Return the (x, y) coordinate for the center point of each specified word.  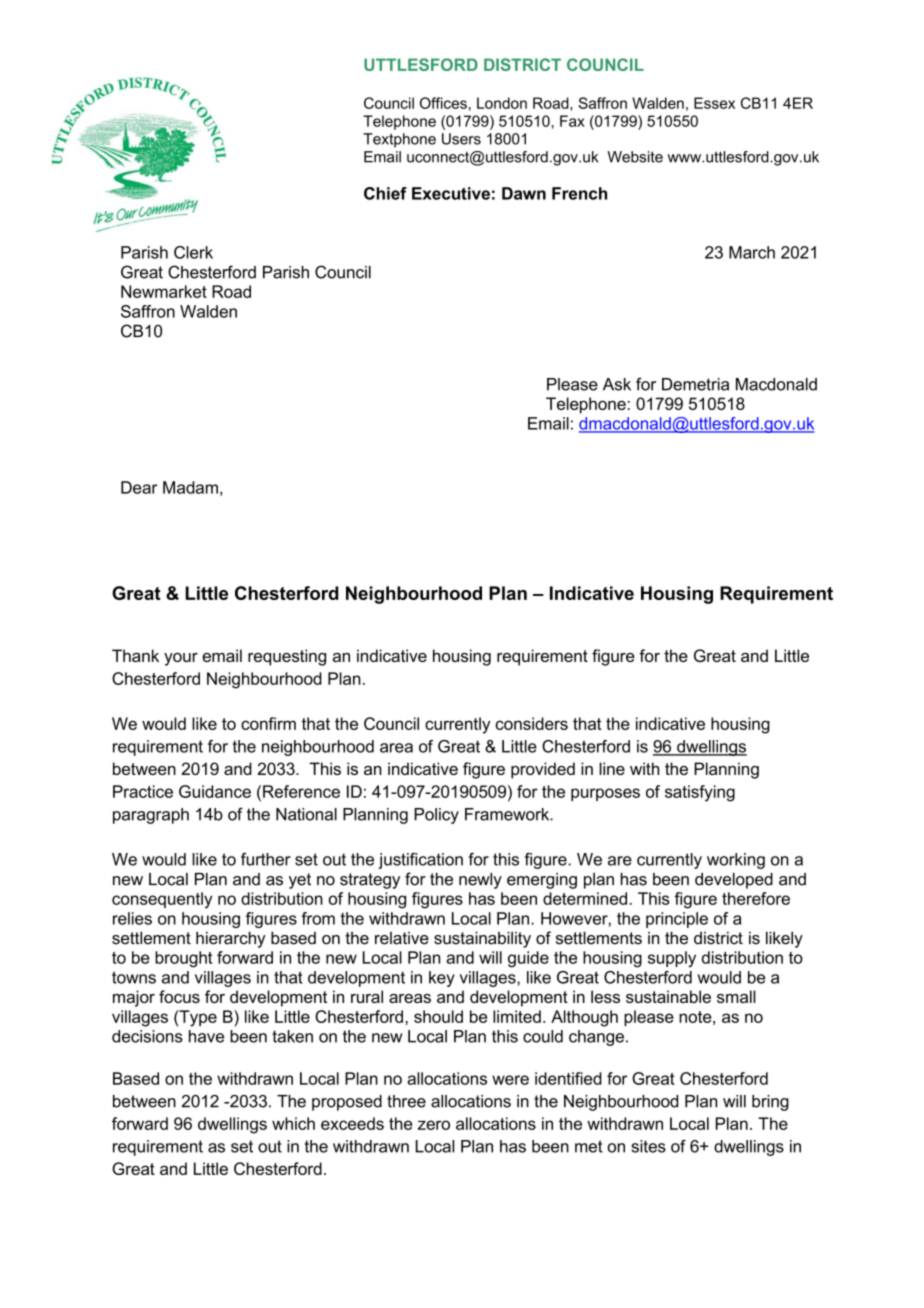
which (293, 1123)
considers (531, 723)
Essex (714, 103)
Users (461, 139)
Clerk (193, 252)
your (181, 659)
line (612, 768)
